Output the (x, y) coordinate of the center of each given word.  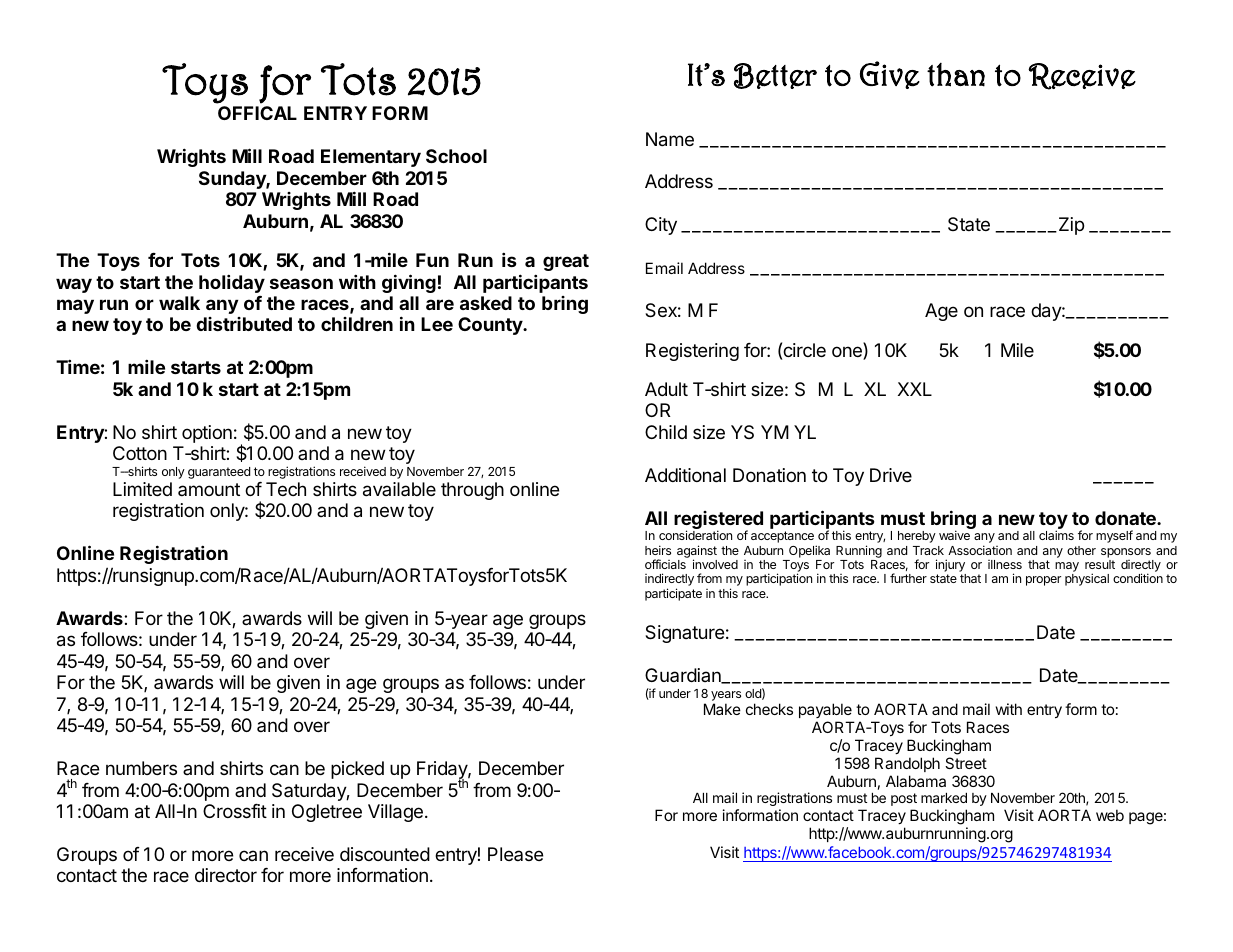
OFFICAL (257, 113)
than (956, 75)
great (566, 262)
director (226, 875)
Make (722, 709)
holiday (232, 283)
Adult (666, 389)
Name (670, 139)
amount (209, 489)
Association (980, 550)
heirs (658, 550)
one (848, 353)
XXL (915, 389)
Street (966, 763)
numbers (141, 768)
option (207, 434)
